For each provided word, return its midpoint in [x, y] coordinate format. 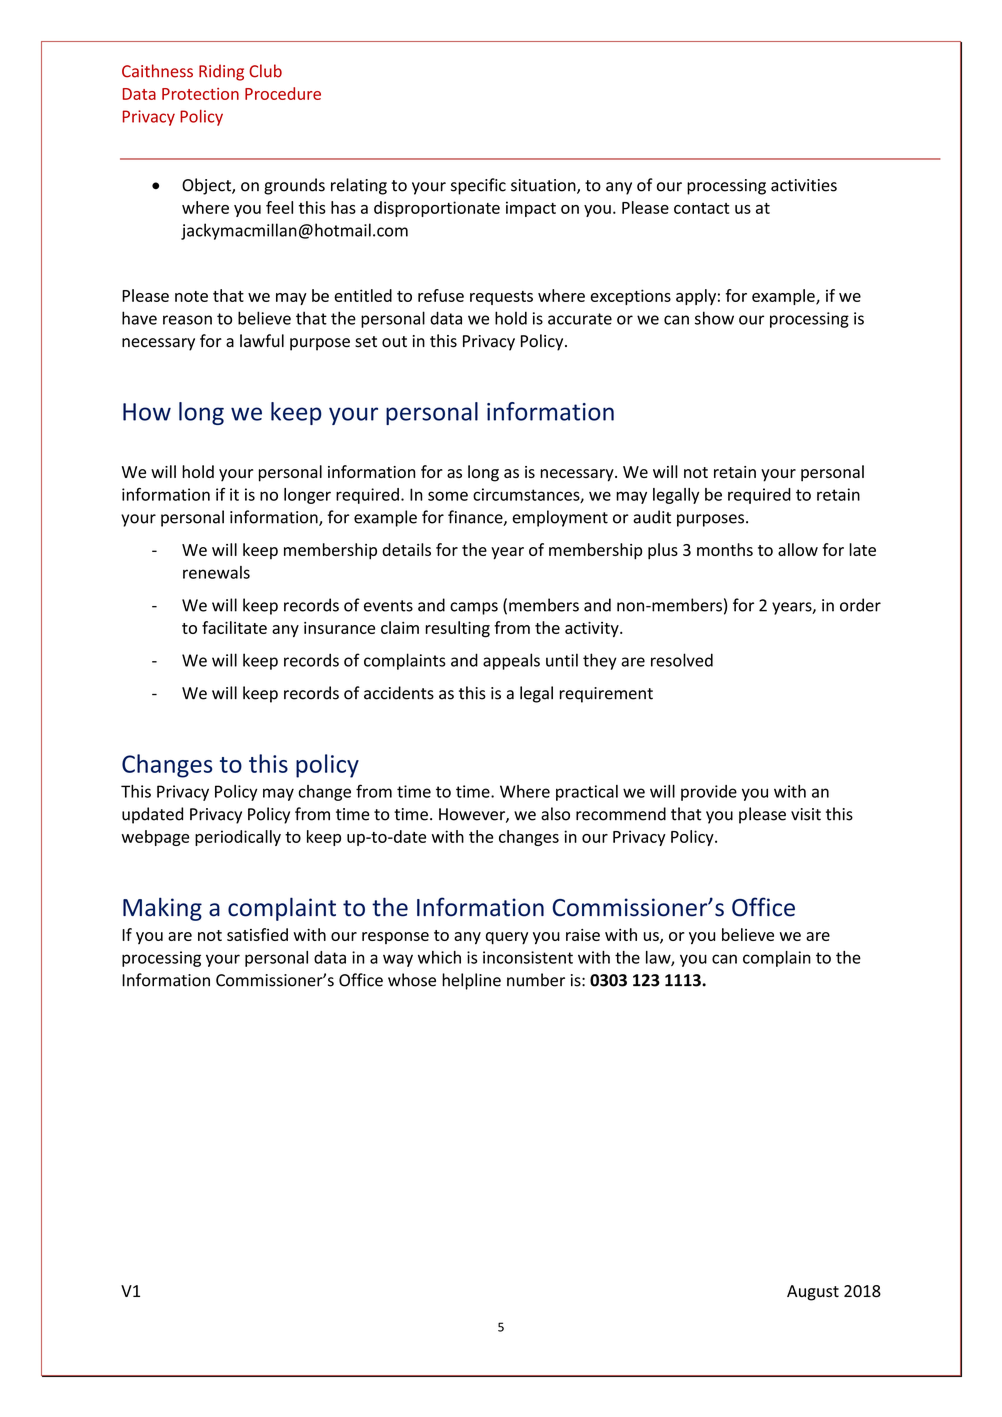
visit [806, 814]
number [536, 980]
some [448, 496]
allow [798, 549]
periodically [238, 838]
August [813, 1293]
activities [804, 185]
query [507, 938]
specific [478, 186]
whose [412, 980]
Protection [200, 94]
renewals [216, 572]
